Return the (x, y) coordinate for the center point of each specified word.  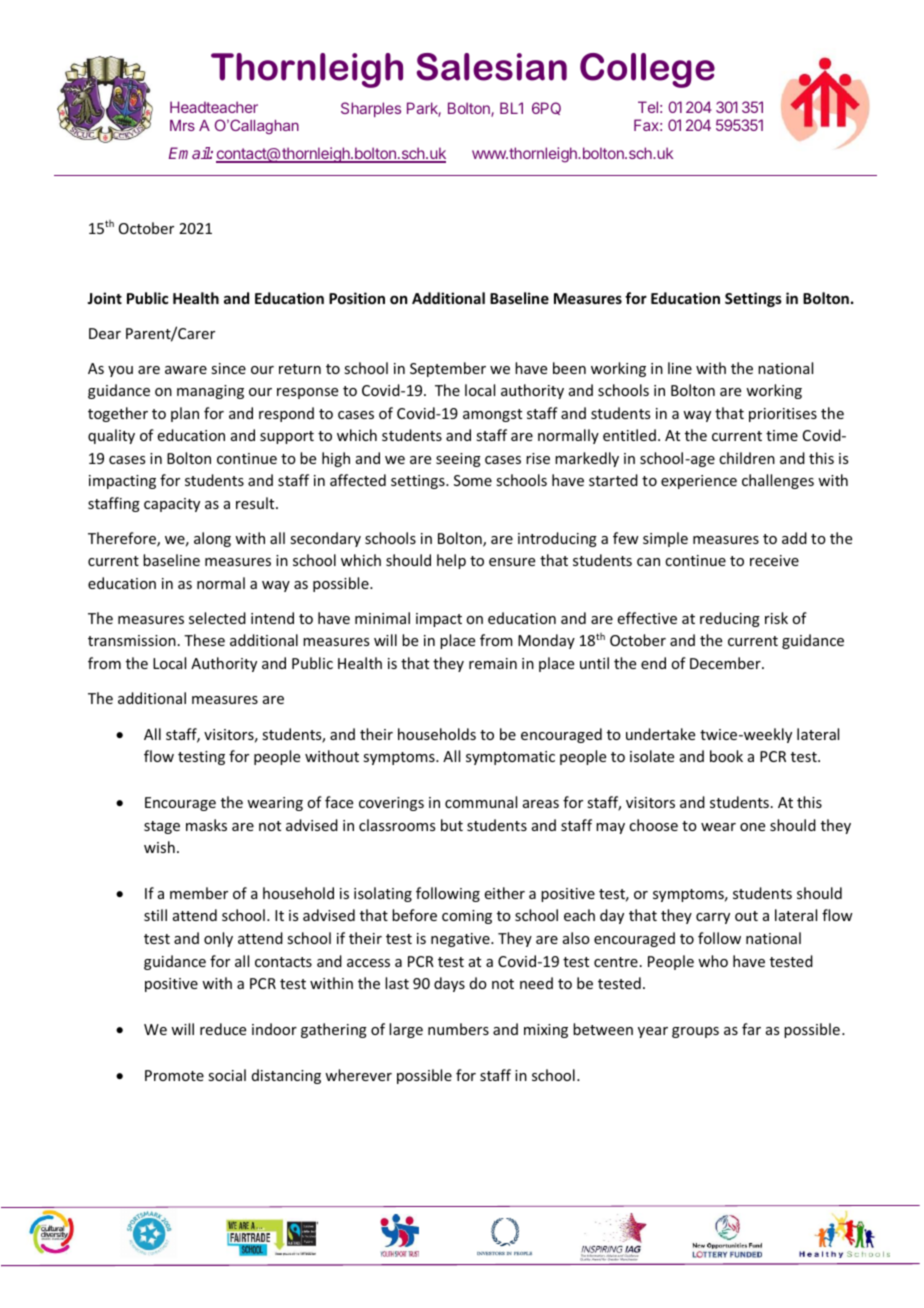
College (647, 70)
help (451, 561)
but (452, 825)
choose (653, 825)
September (448, 369)
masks (206, 825)
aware (186, 370)
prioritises (783, 415)
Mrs (182, 125)
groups (695, 1032)
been (569, 368)
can (648, 562)
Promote (174, 1075)
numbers (458, 1029)
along (212, 539)
